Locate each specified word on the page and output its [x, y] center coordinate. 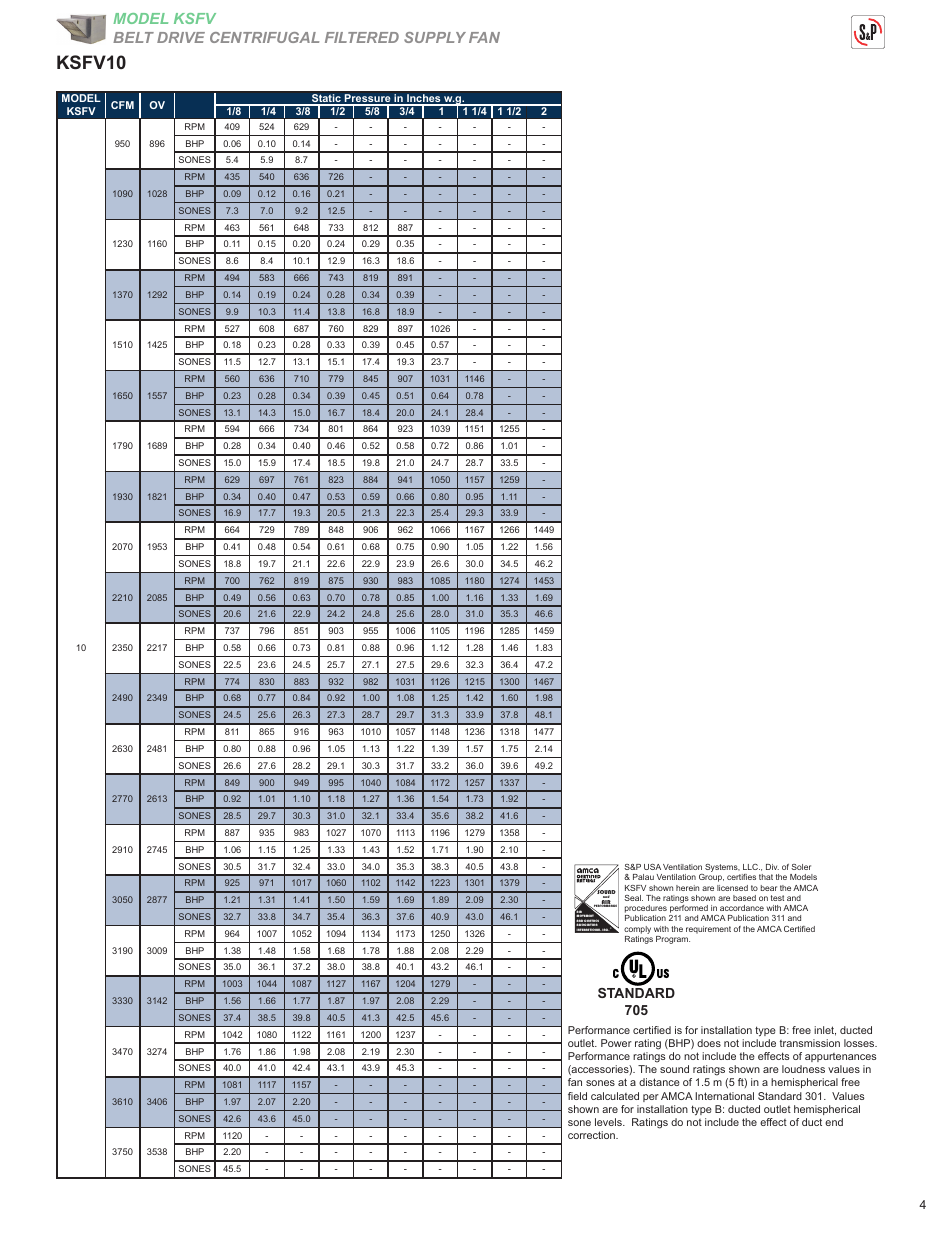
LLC [751, 867]
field [577, 1096]
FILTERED [362, 37]
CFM [122, 105]
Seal [633, 898]
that [766, 877]
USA [652, 867]
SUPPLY [435, 37]
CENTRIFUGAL [264, 37]
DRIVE [181, 37]
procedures [646, 910]
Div [772, 867]
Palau [643, 877]
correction [592, 1135]
